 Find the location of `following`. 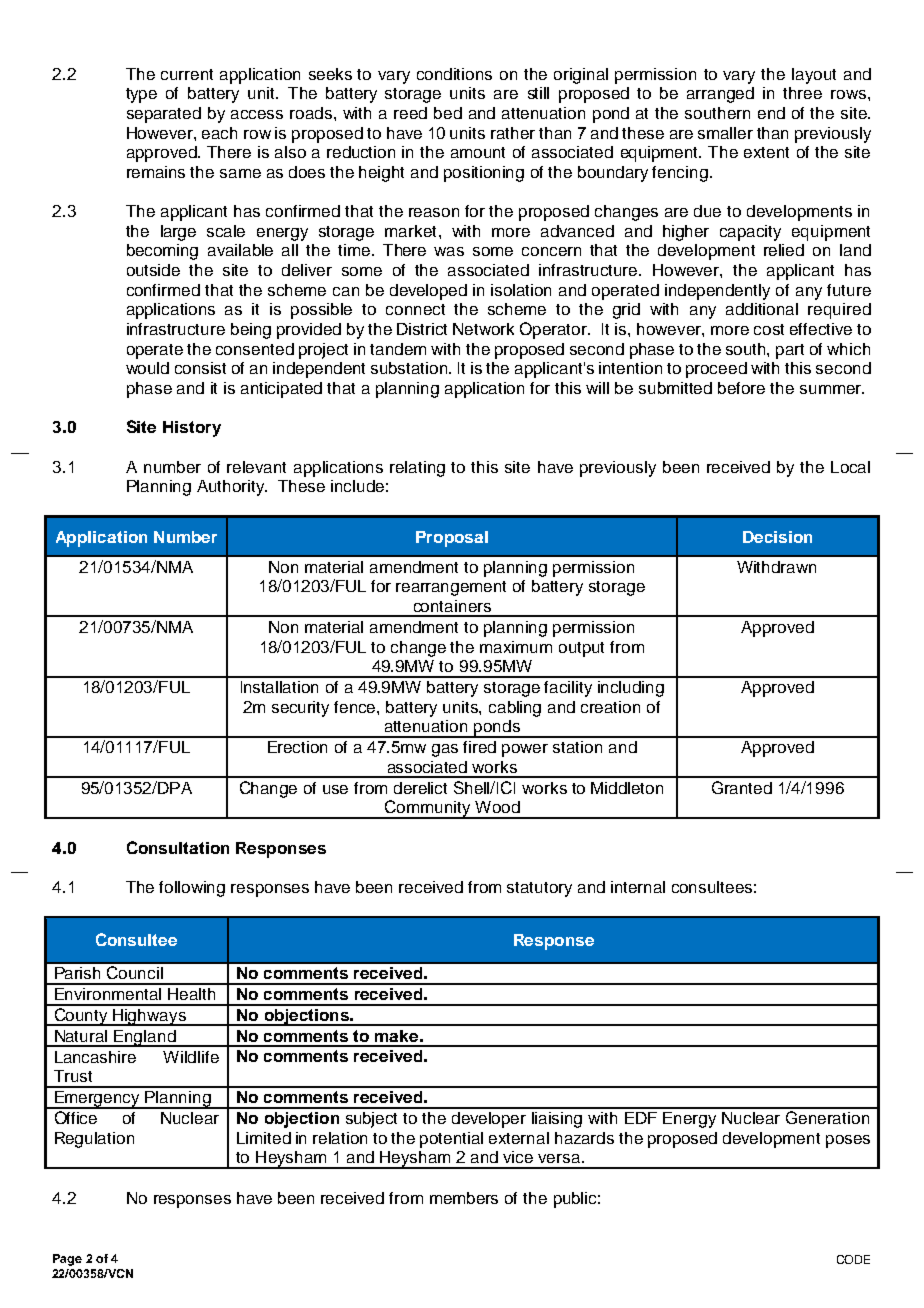

following is located at coordinates (192, 889).
